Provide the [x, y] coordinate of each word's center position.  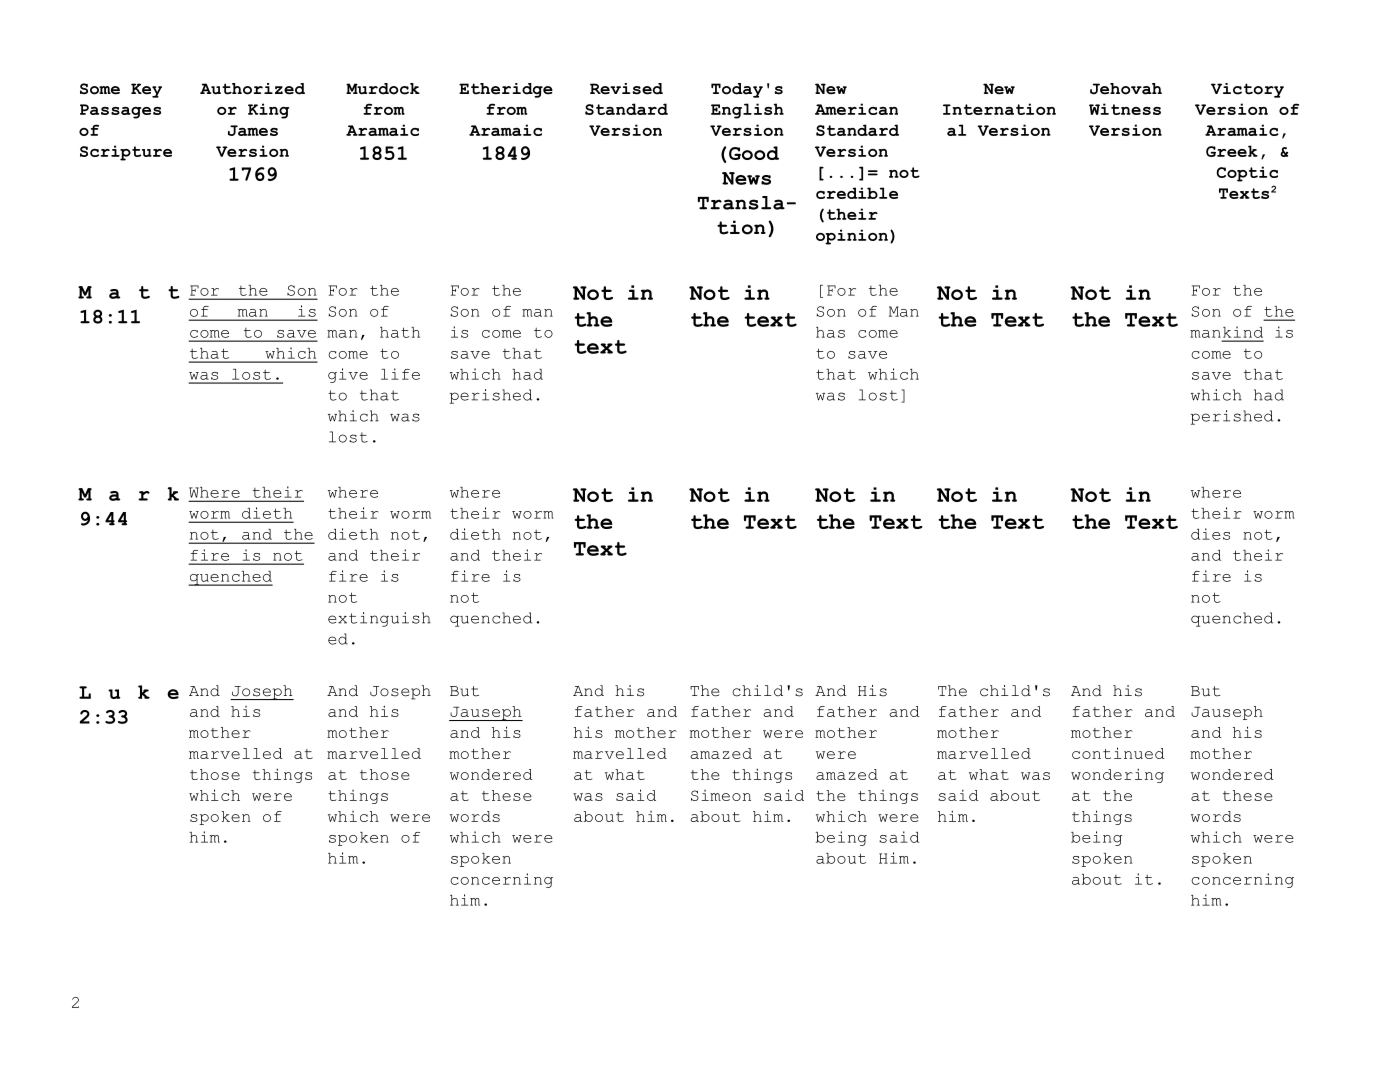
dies [1210, 534]
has [830, 332]
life [400, 374]
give [348, 375]
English [747, 111]
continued [1118, 753]
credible [857, 193]
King [268, 111]
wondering [1117, 775]
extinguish [379, 619]
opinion [852, 237]
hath [400, 332]
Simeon [721, 795]
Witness [1125, 109]
